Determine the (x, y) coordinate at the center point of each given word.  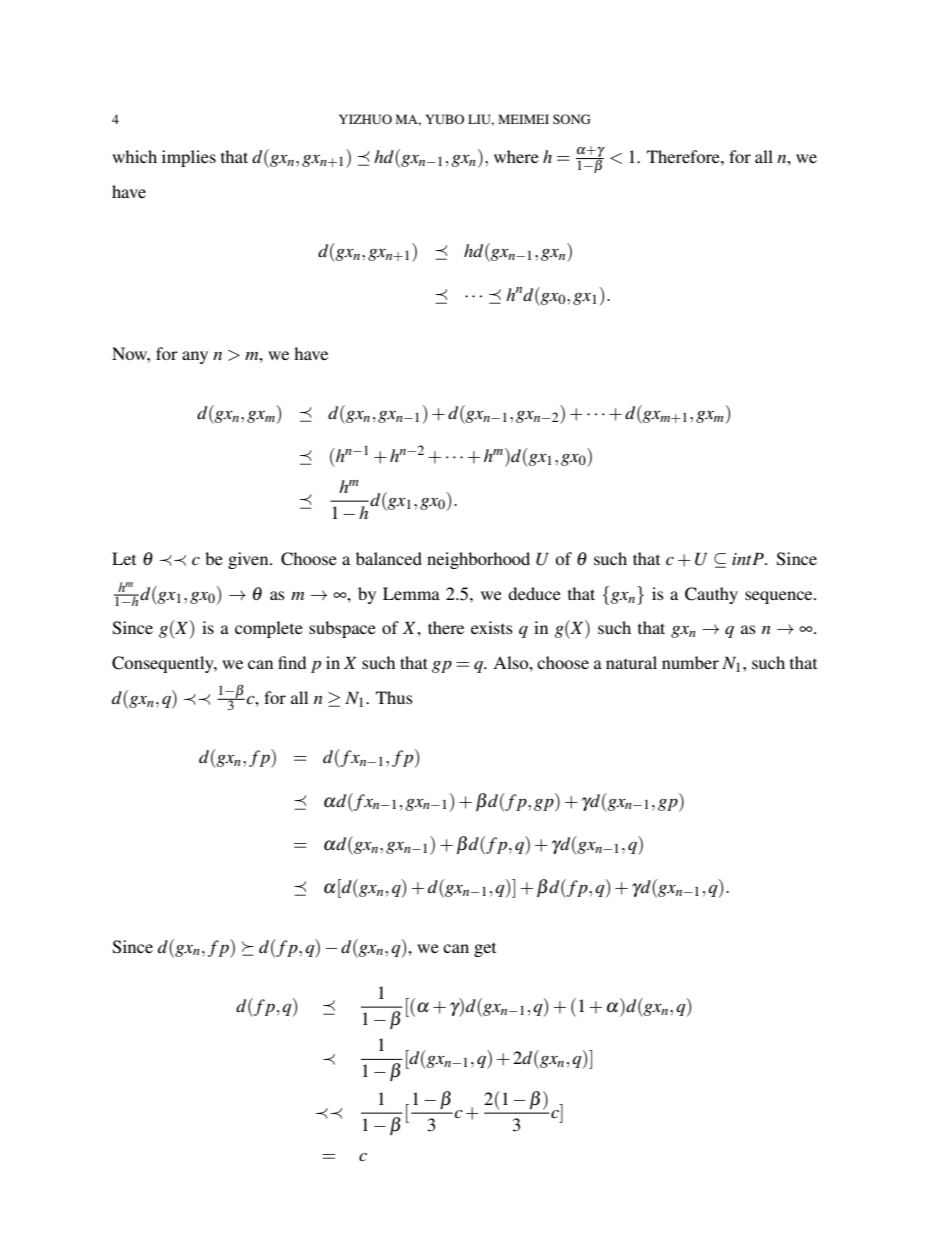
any (195, 357)
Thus (394, 697)
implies (189, 158)
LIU (481, 120)
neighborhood (478, 560)
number (690, 662)
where (516, 156)
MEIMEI (523, 119)
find (292, 662)
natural (631, 662)
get (485, 950)
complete (269, 629)
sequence (780, 597)
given (249, 560)
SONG (572, 119)
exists (492, 627)
